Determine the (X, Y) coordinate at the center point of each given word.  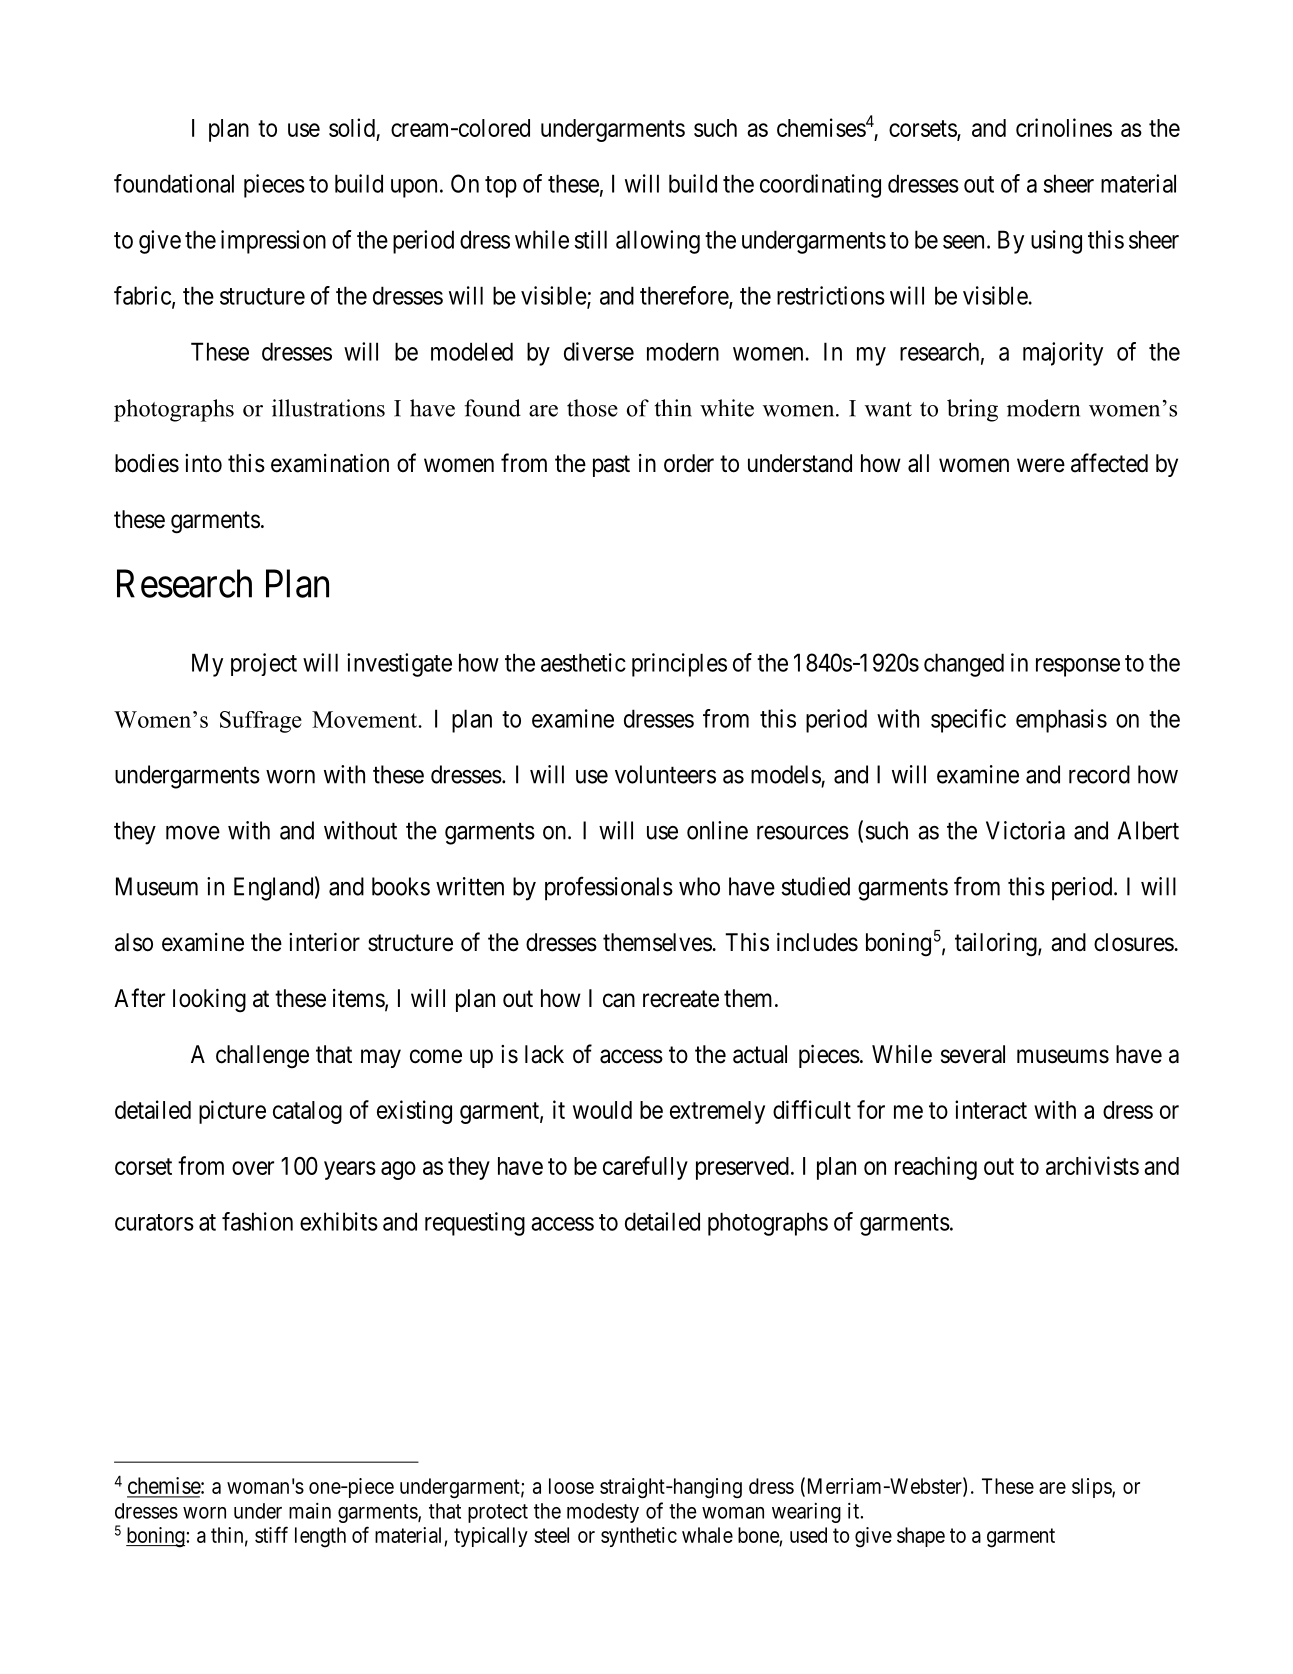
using (1056, 242)
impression (273, 242)
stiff (271, 1534)
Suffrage (261, 722)
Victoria (1025, 830)
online (717, 830)
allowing (658, 242)
